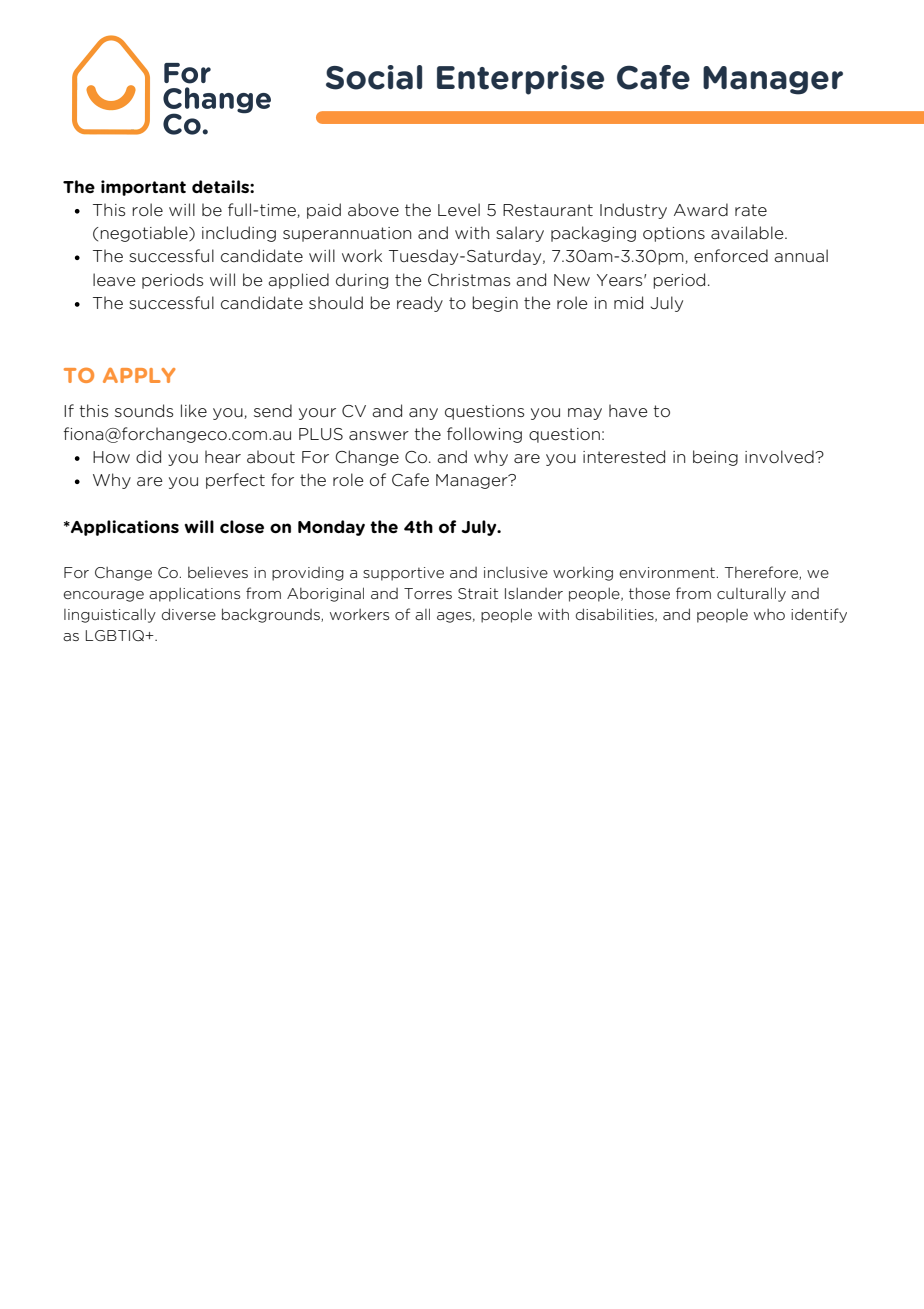  I want to click on APPLY, so click(139, 375).
